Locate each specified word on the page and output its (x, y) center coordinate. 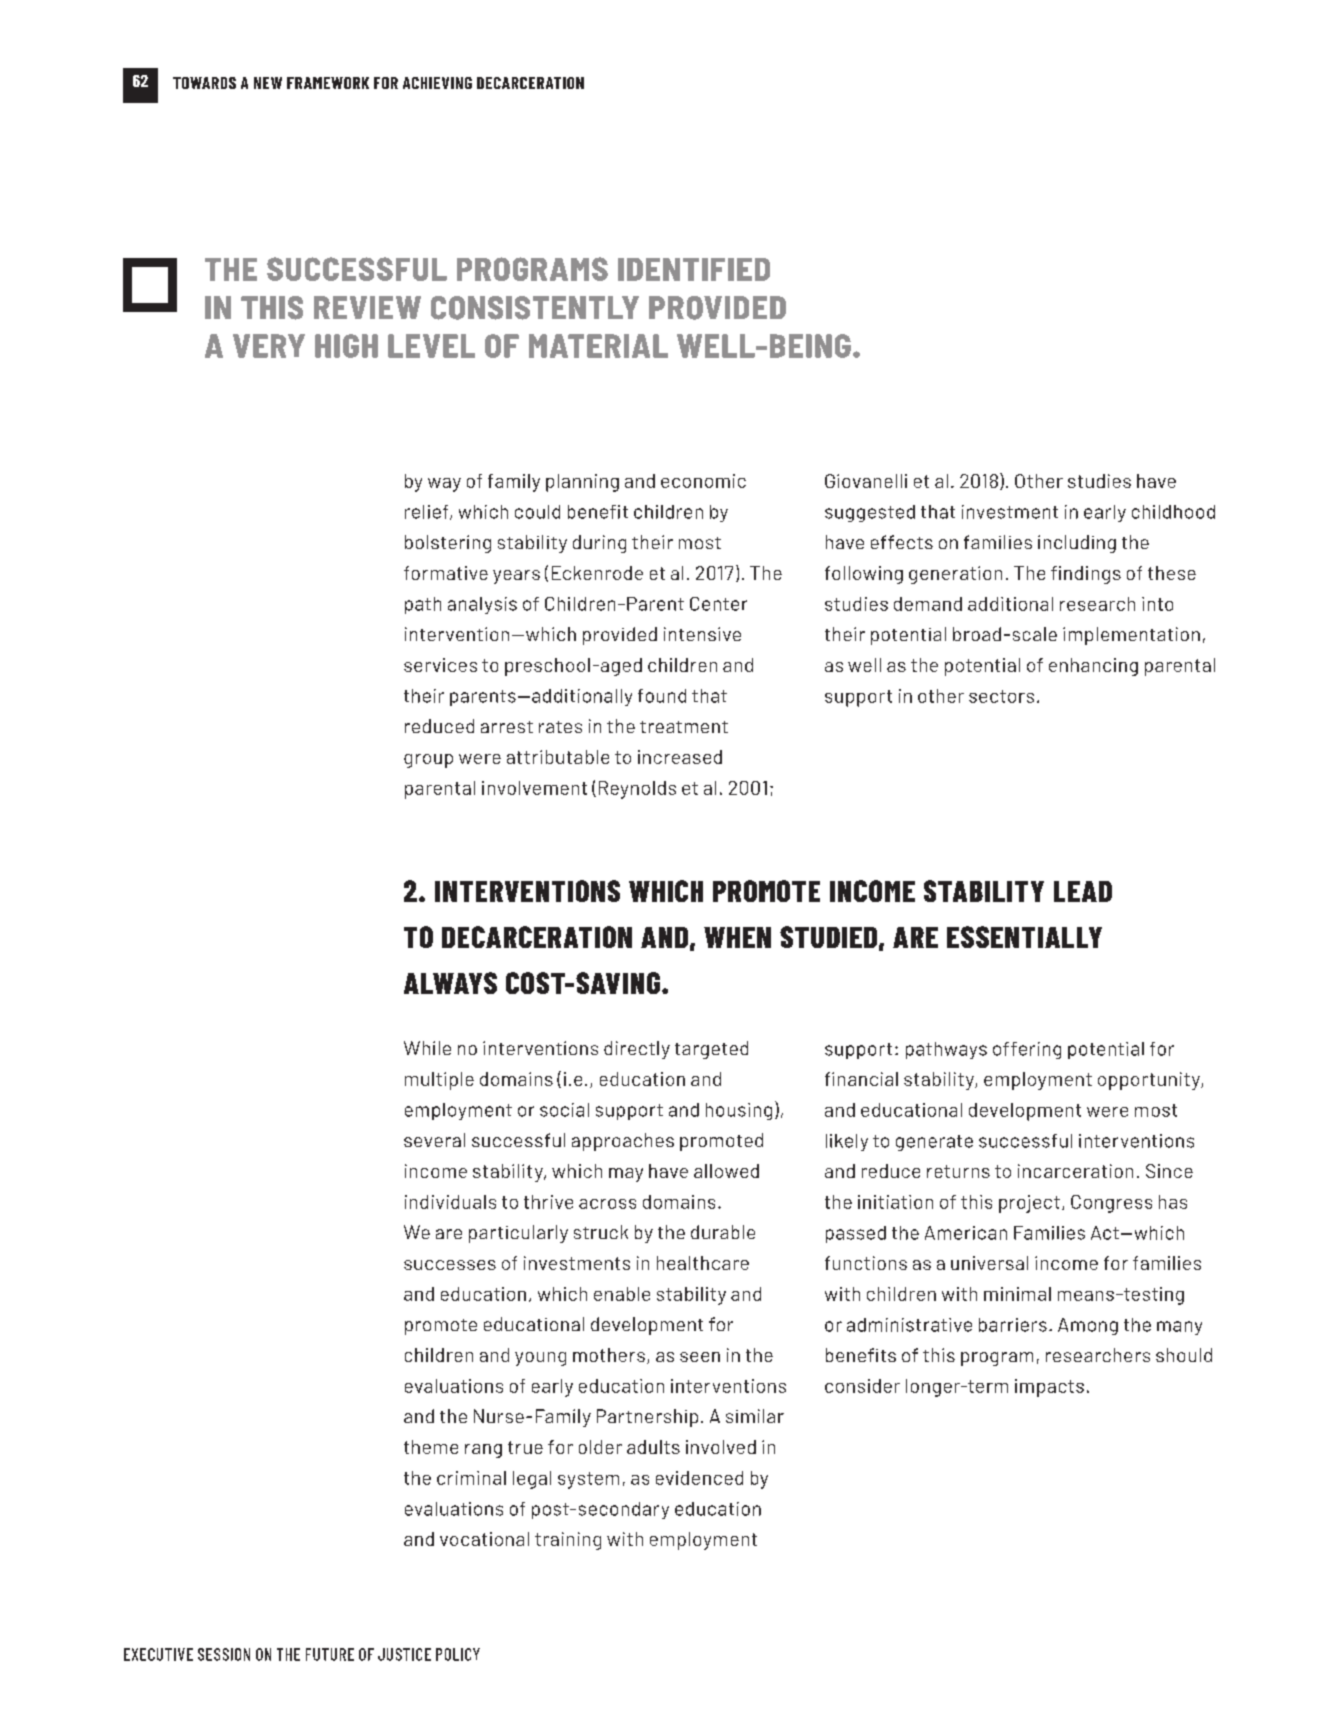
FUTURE (330, 1654)
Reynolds (637, 790)
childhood (1173, 512)
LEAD (1083, 891)
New (268, 83)
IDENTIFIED (694, 269)
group (428, 761)
